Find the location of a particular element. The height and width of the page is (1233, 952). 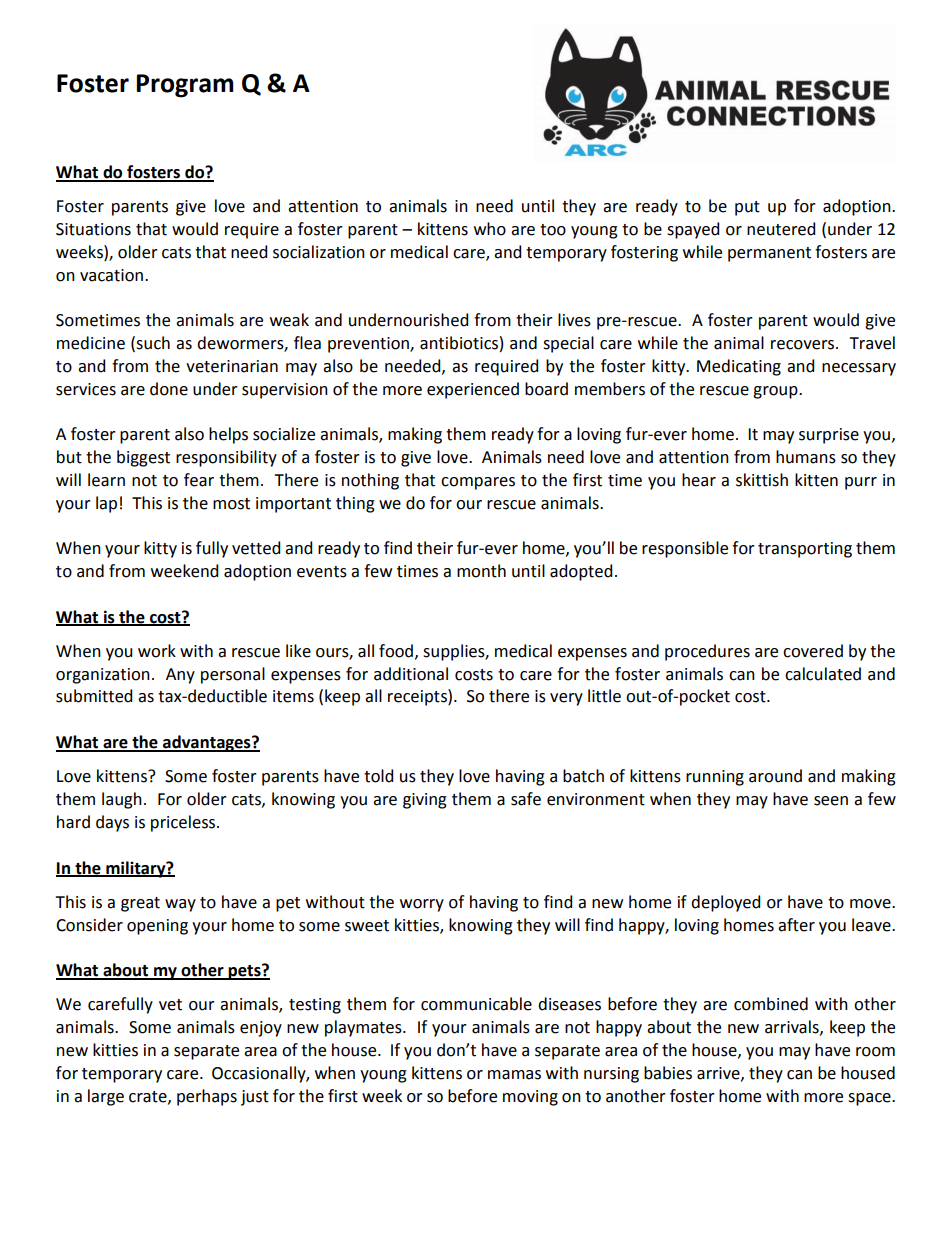

Program is located at coordinates (185, 86).
